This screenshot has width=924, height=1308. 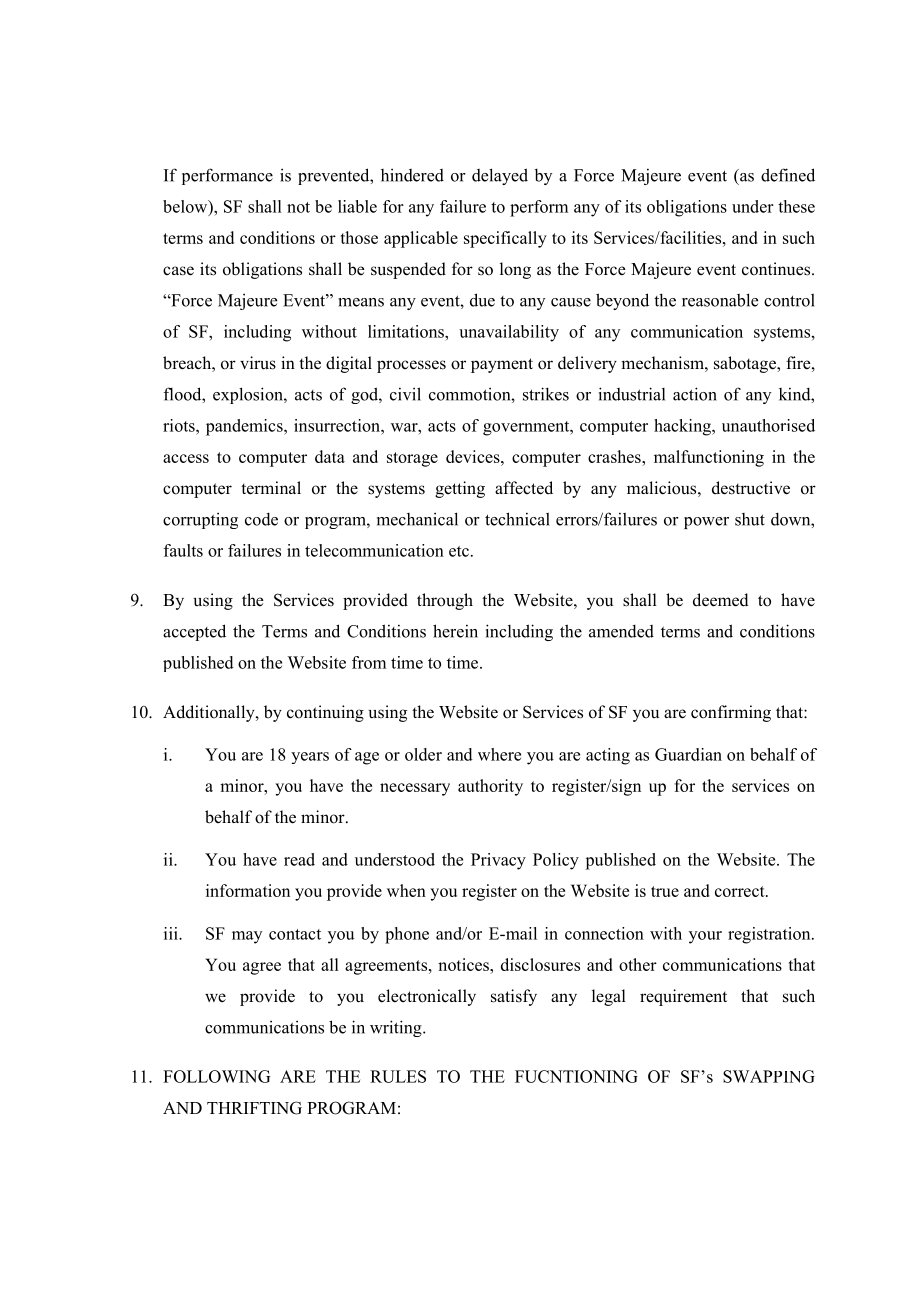 I want to click on these, so click(x=796, y=206).
